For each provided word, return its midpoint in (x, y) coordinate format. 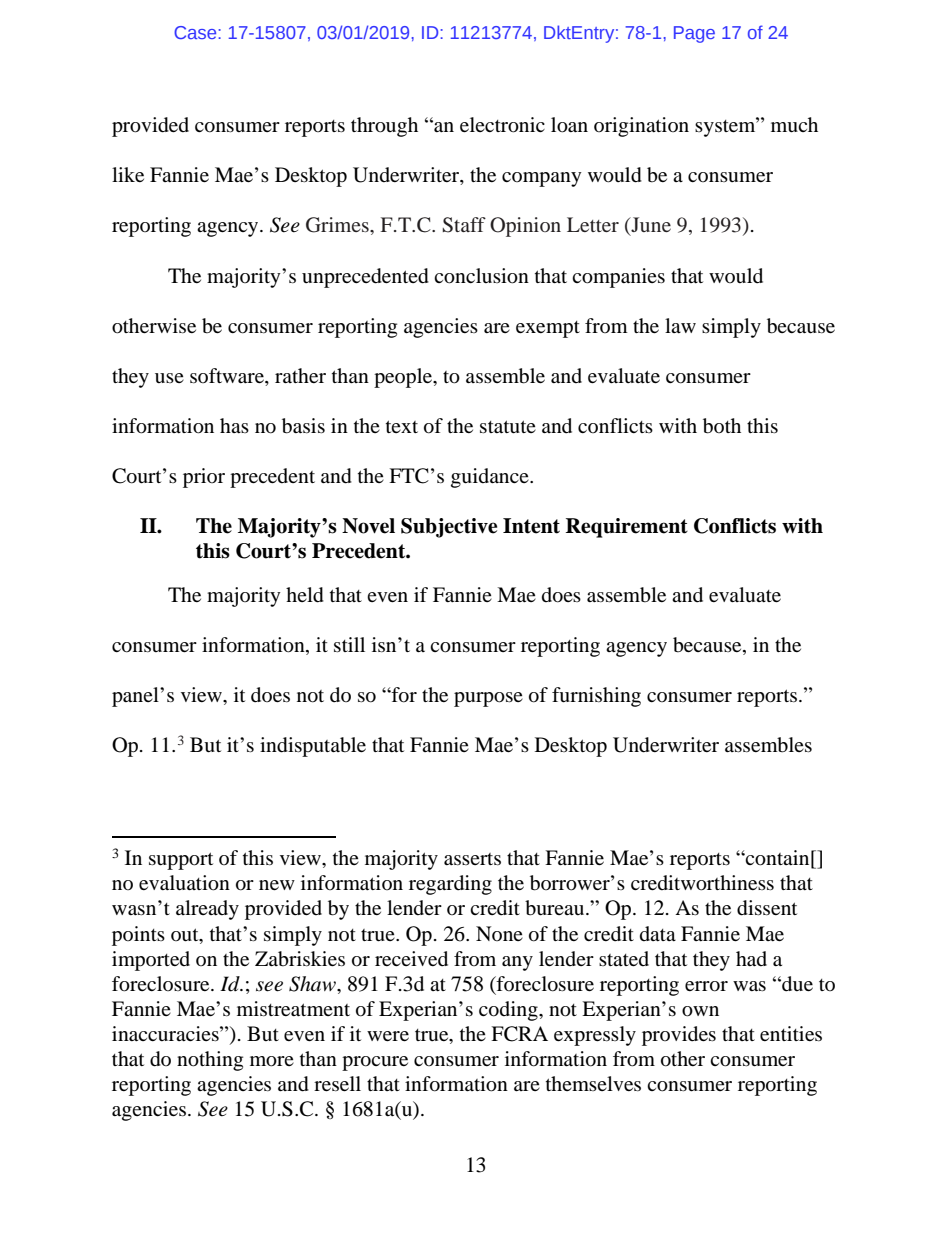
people (404, 378)
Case (196, 32)
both (722, 426)
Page (694, 34)
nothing (210, 1061)
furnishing (596, 697)
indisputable (313, 747)
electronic (502, 125)
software (228, 377)
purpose (488, 699)
